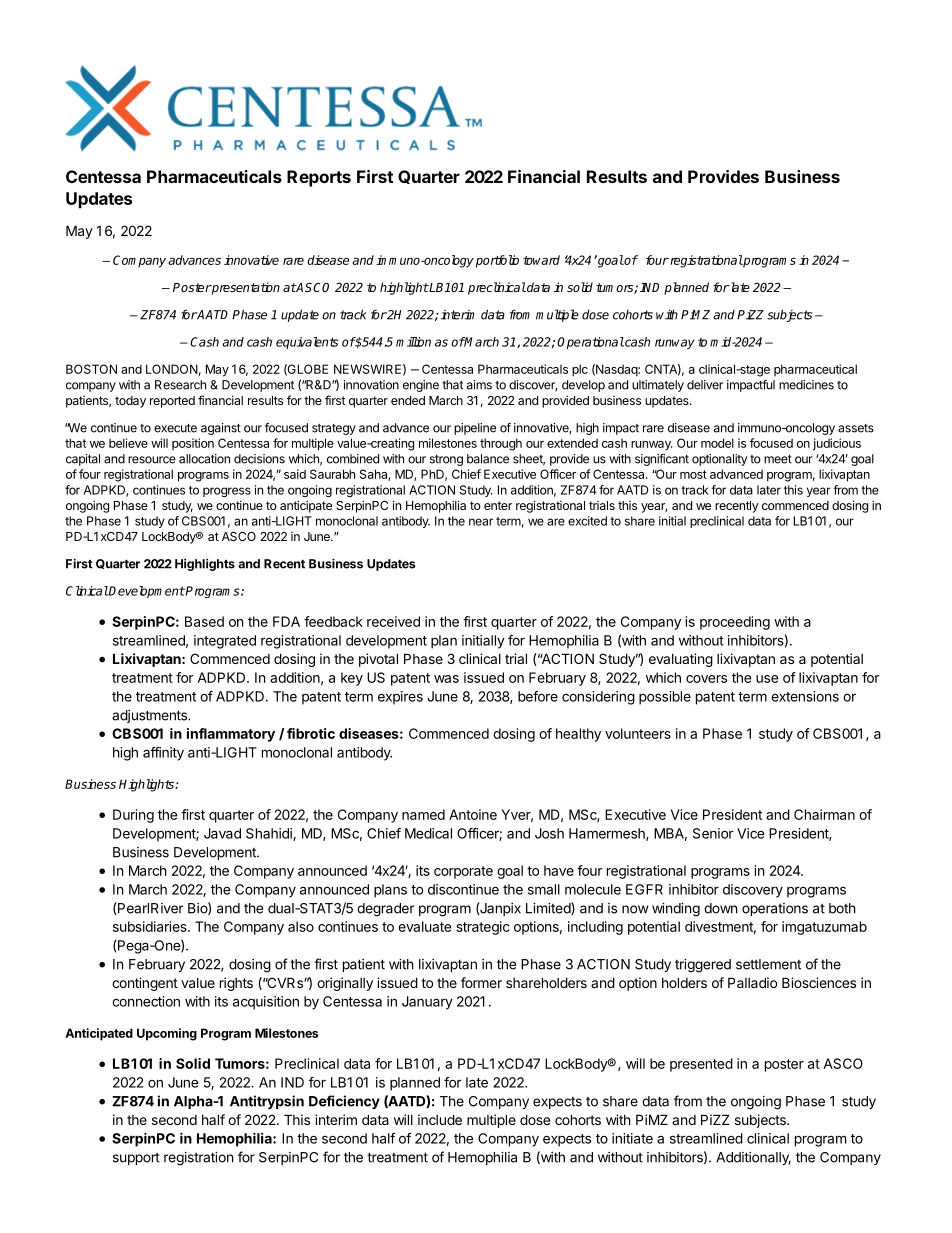 The image size is (952, 1233). What do you see at coordinates (497, 261) in the document?
I see `portfolio` at bounding box center [497, 261].
